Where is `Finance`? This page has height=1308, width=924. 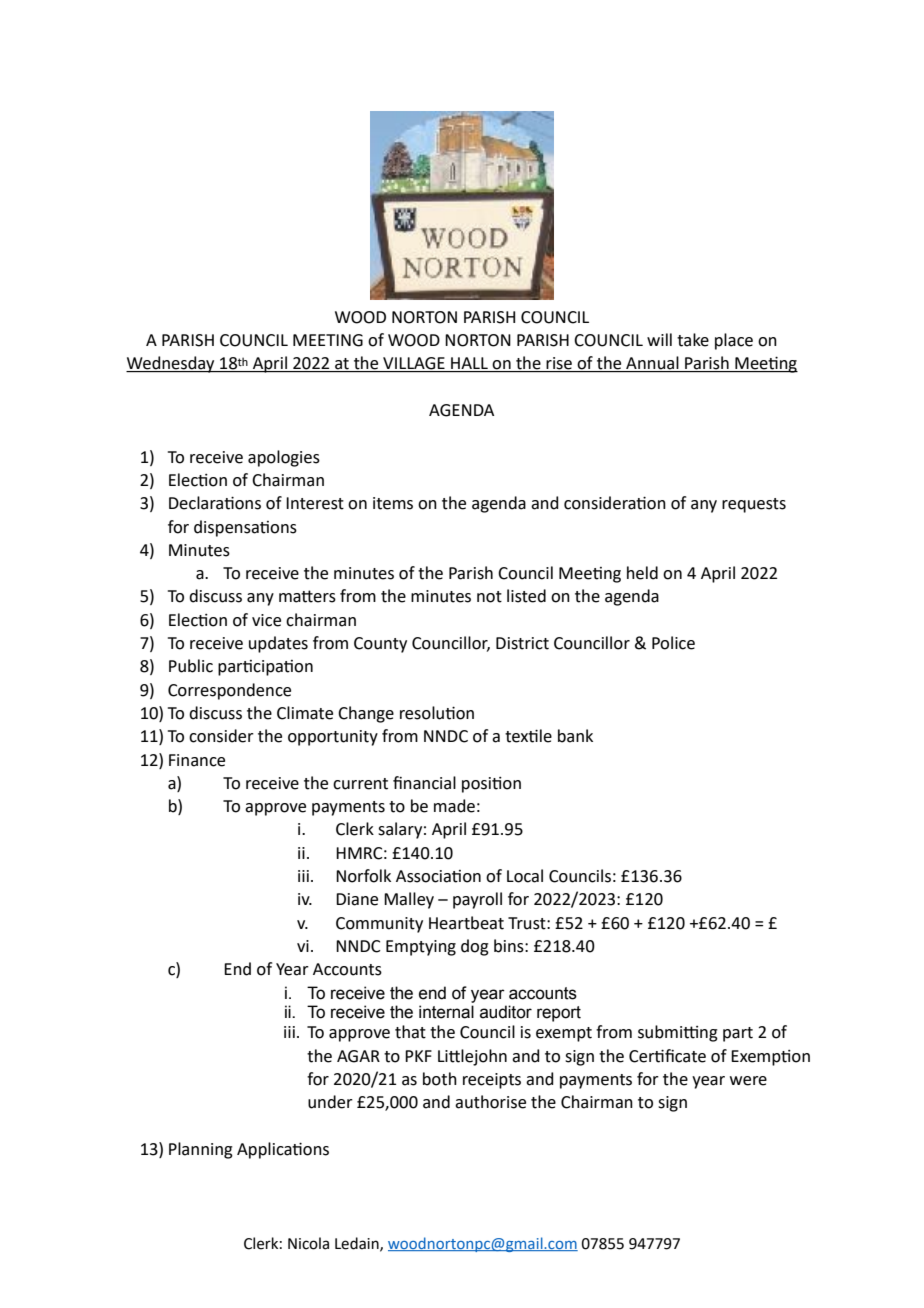 Finance is located at coordinates (197, 760).
